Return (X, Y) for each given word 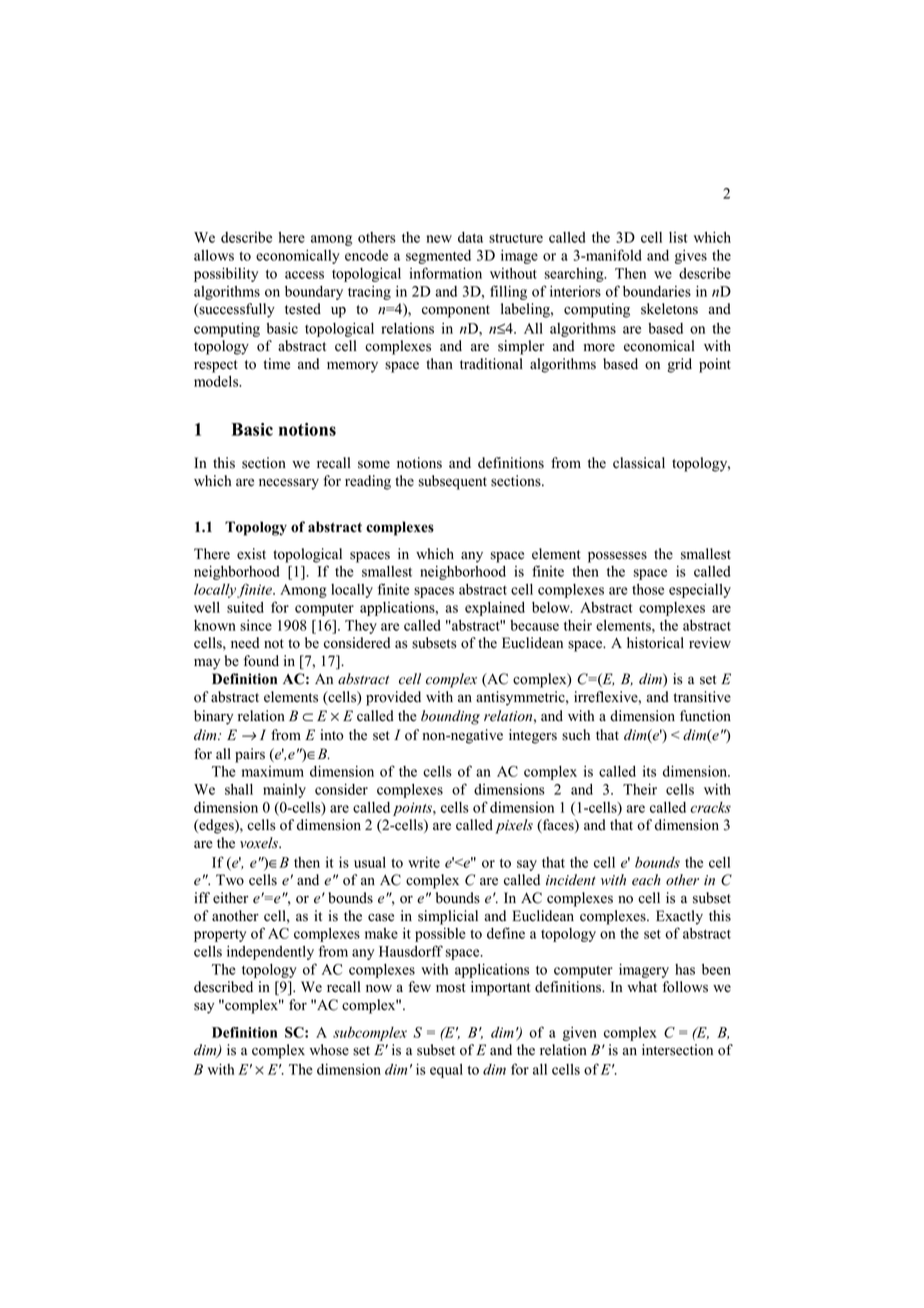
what (642, 986)
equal (446, 1071)
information (445, 273)
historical (655, 643)
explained (495, 608)
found (261, 661)
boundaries (657, 291)
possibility (226, 274)
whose (329, 1050)
